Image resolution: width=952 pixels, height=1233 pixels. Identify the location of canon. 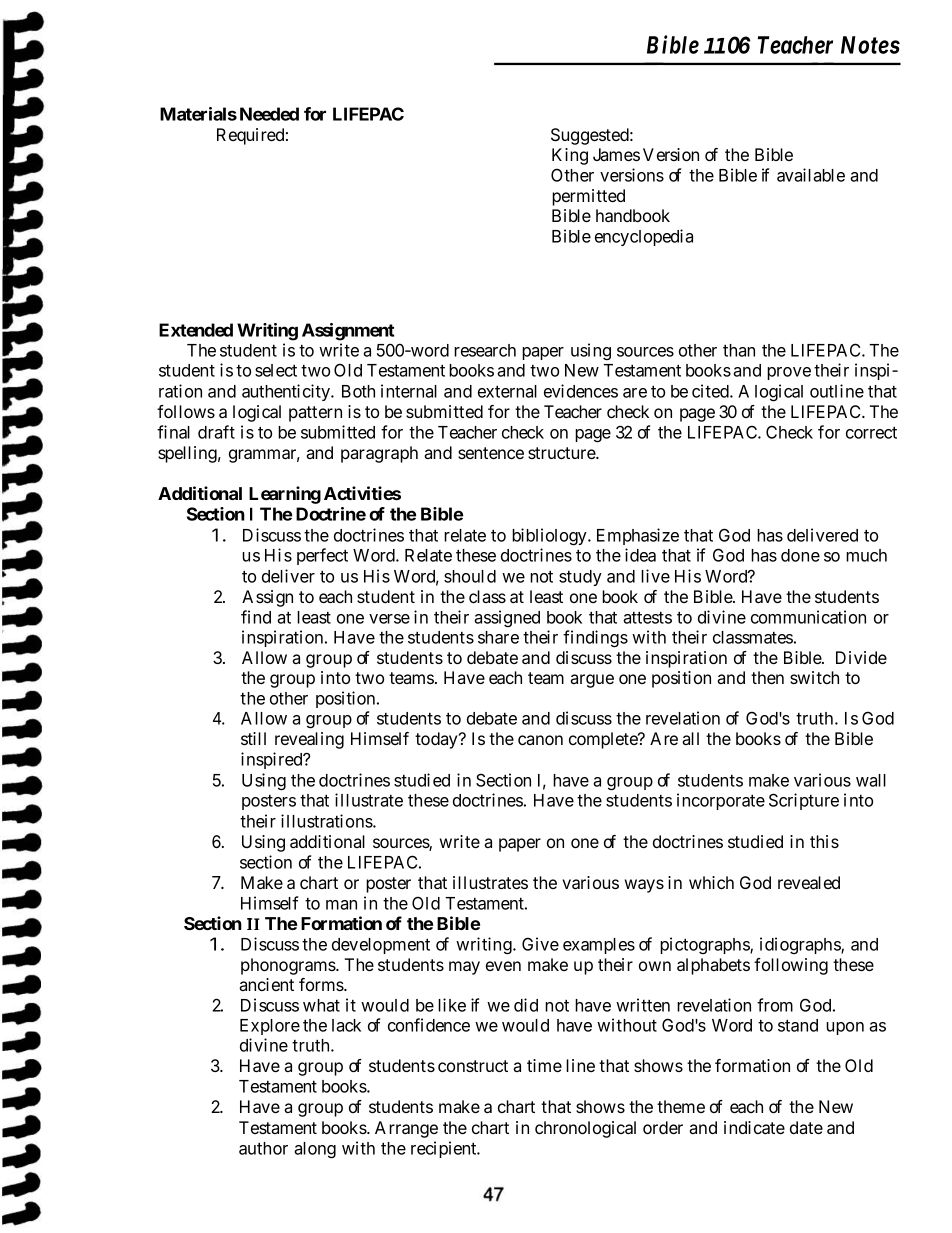
(540, 740).
